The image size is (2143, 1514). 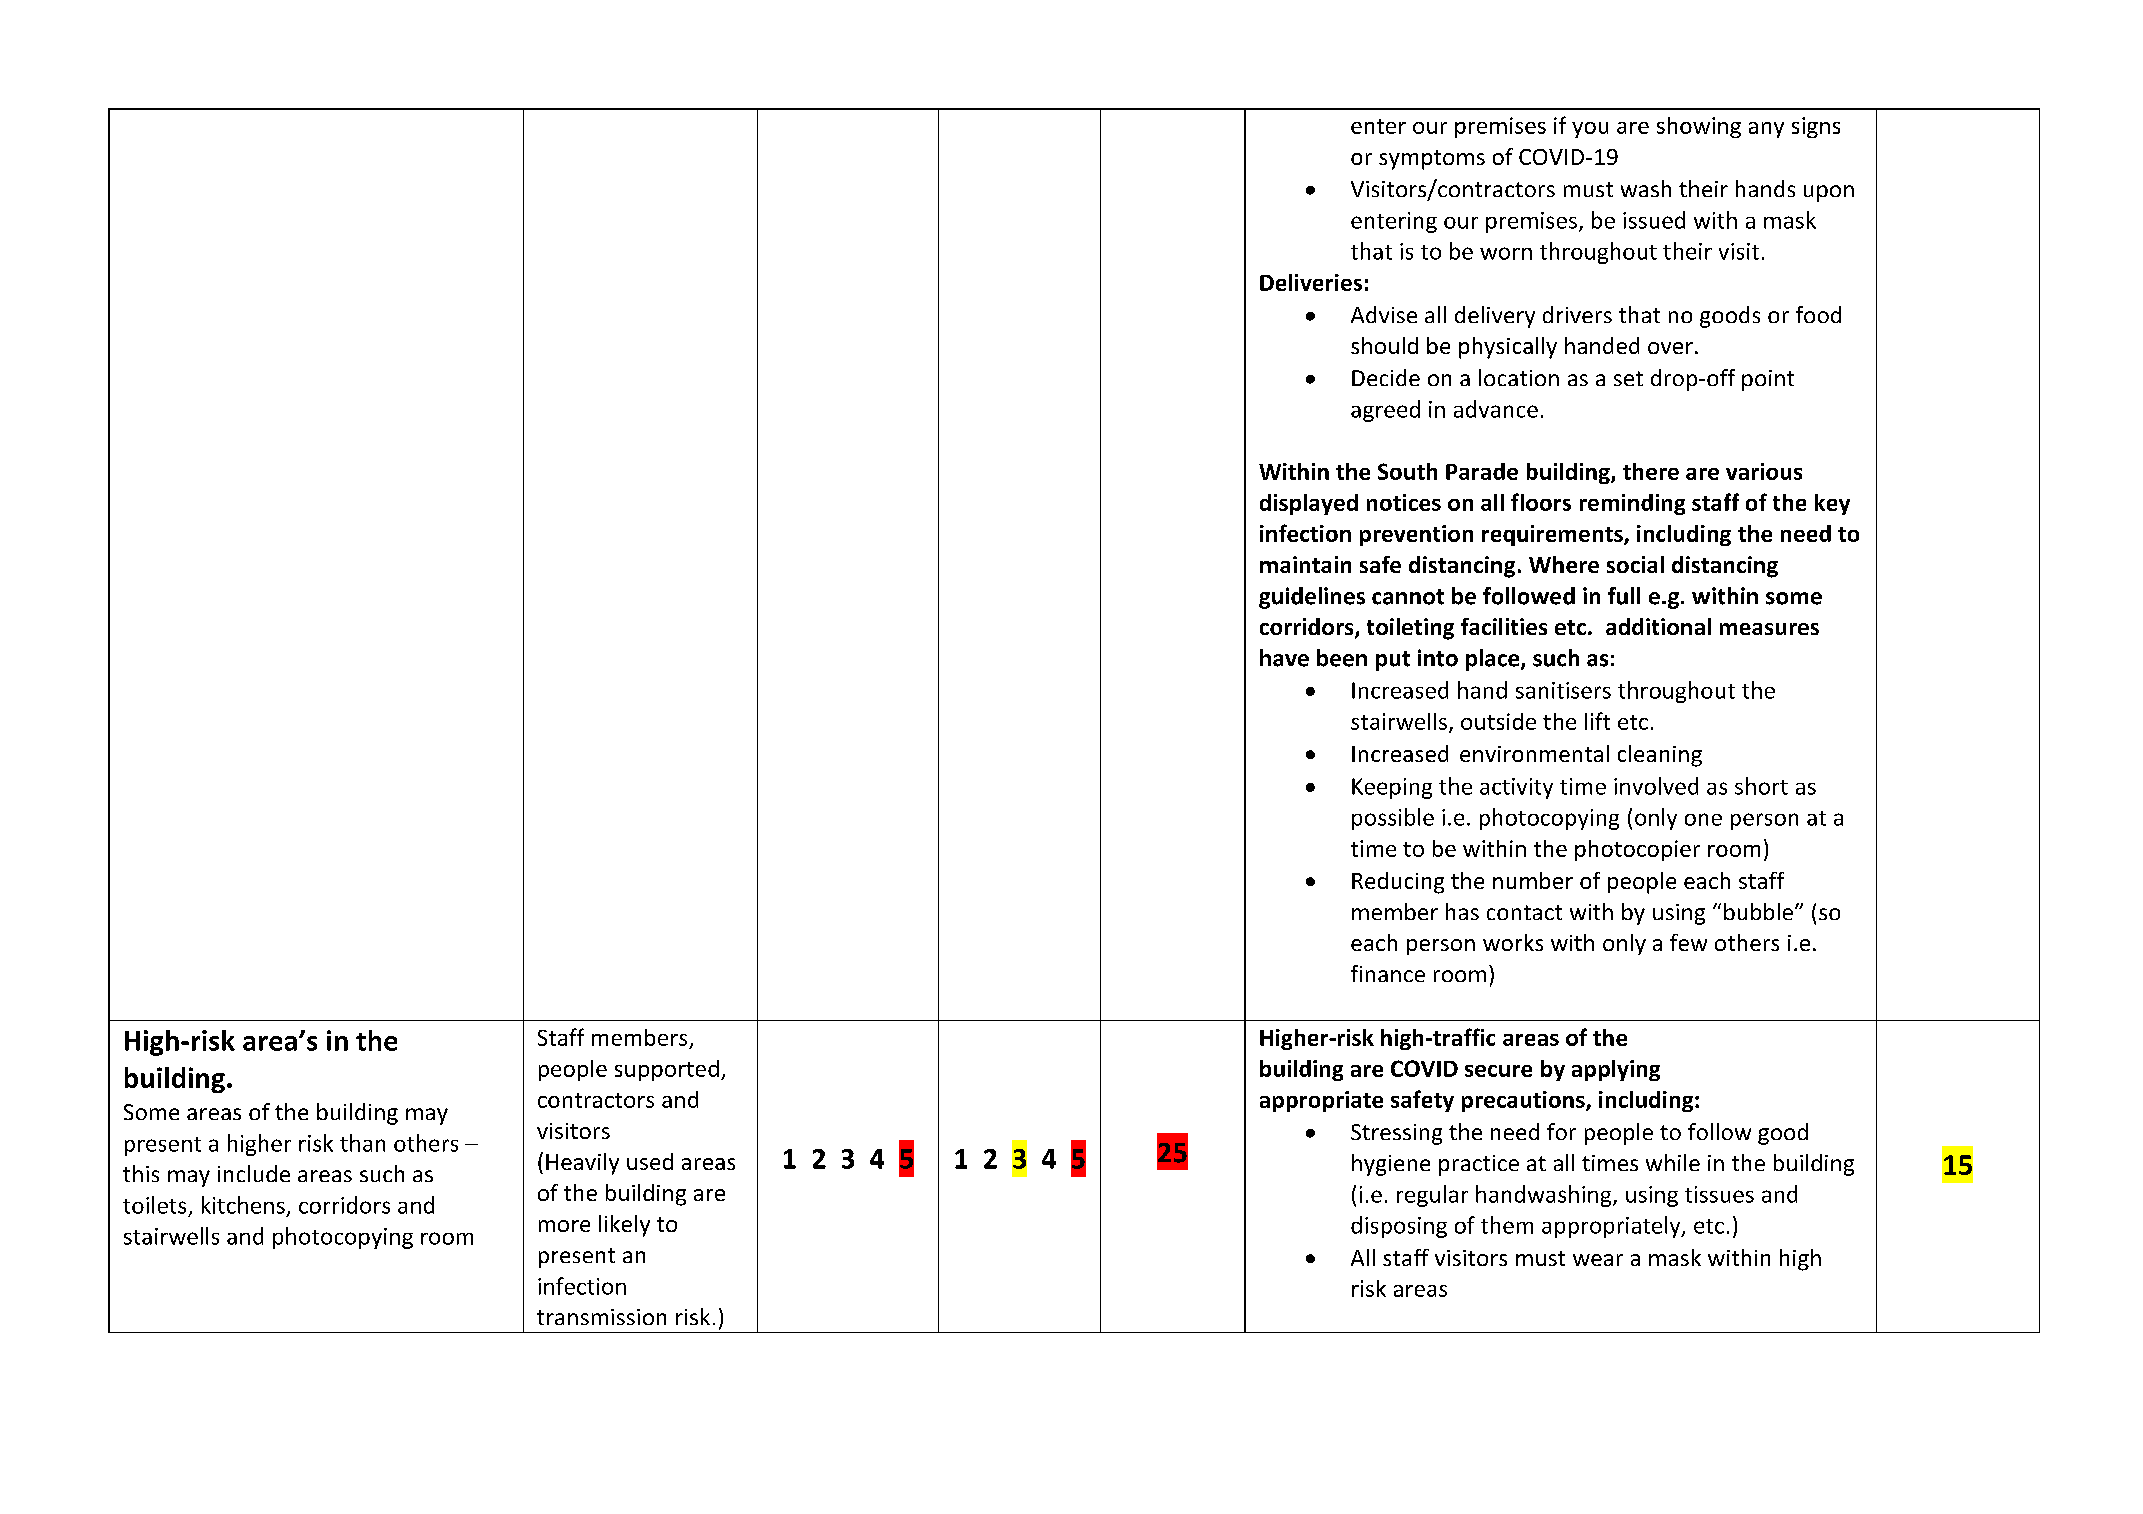 What do you see at coordinates (1590, 130) in the screenshot?
I see `you` at bounding box center [1590, 130].
